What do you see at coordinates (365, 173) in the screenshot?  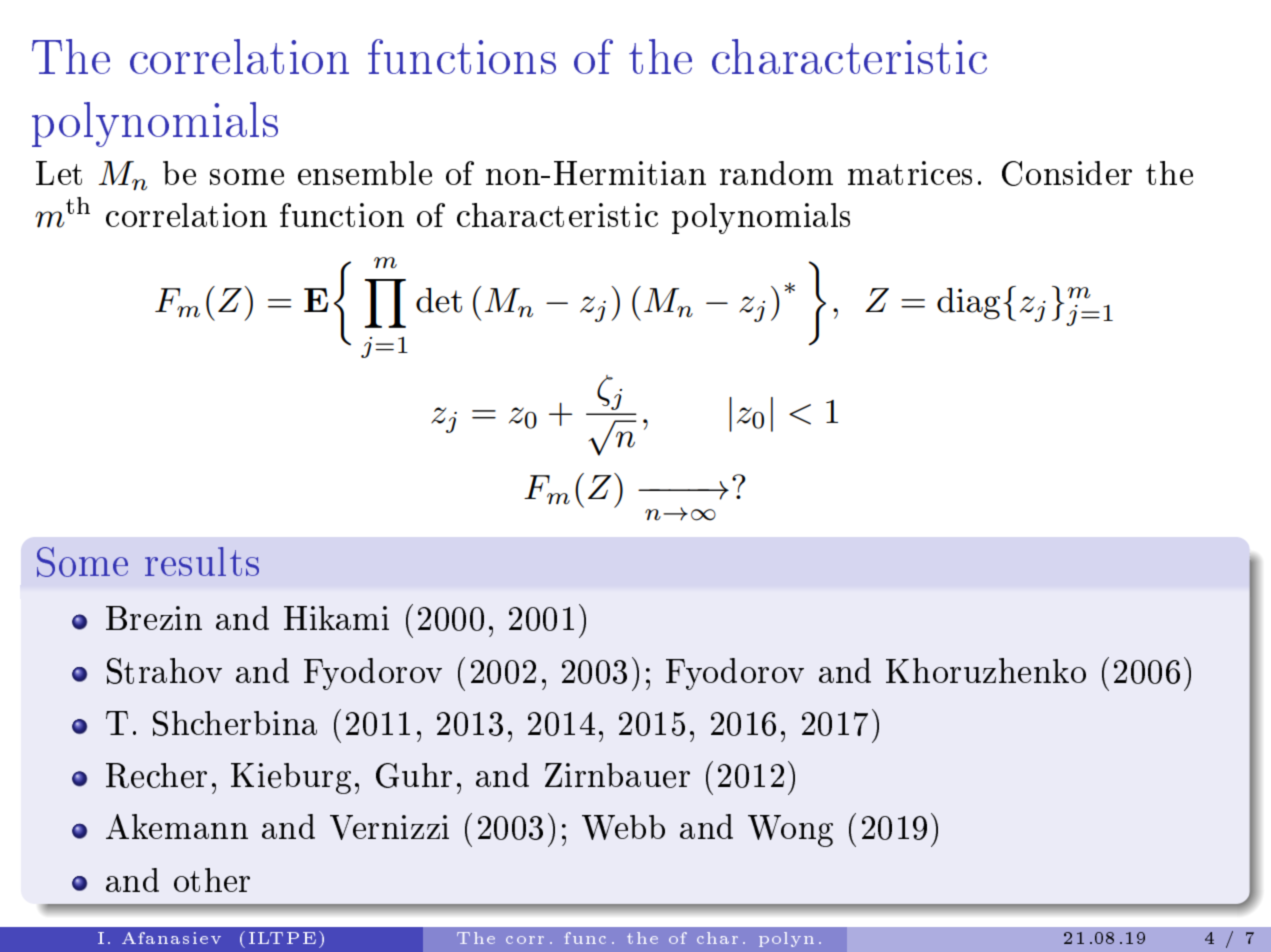 I see `ensemble` at bounding box center [365, 173].
